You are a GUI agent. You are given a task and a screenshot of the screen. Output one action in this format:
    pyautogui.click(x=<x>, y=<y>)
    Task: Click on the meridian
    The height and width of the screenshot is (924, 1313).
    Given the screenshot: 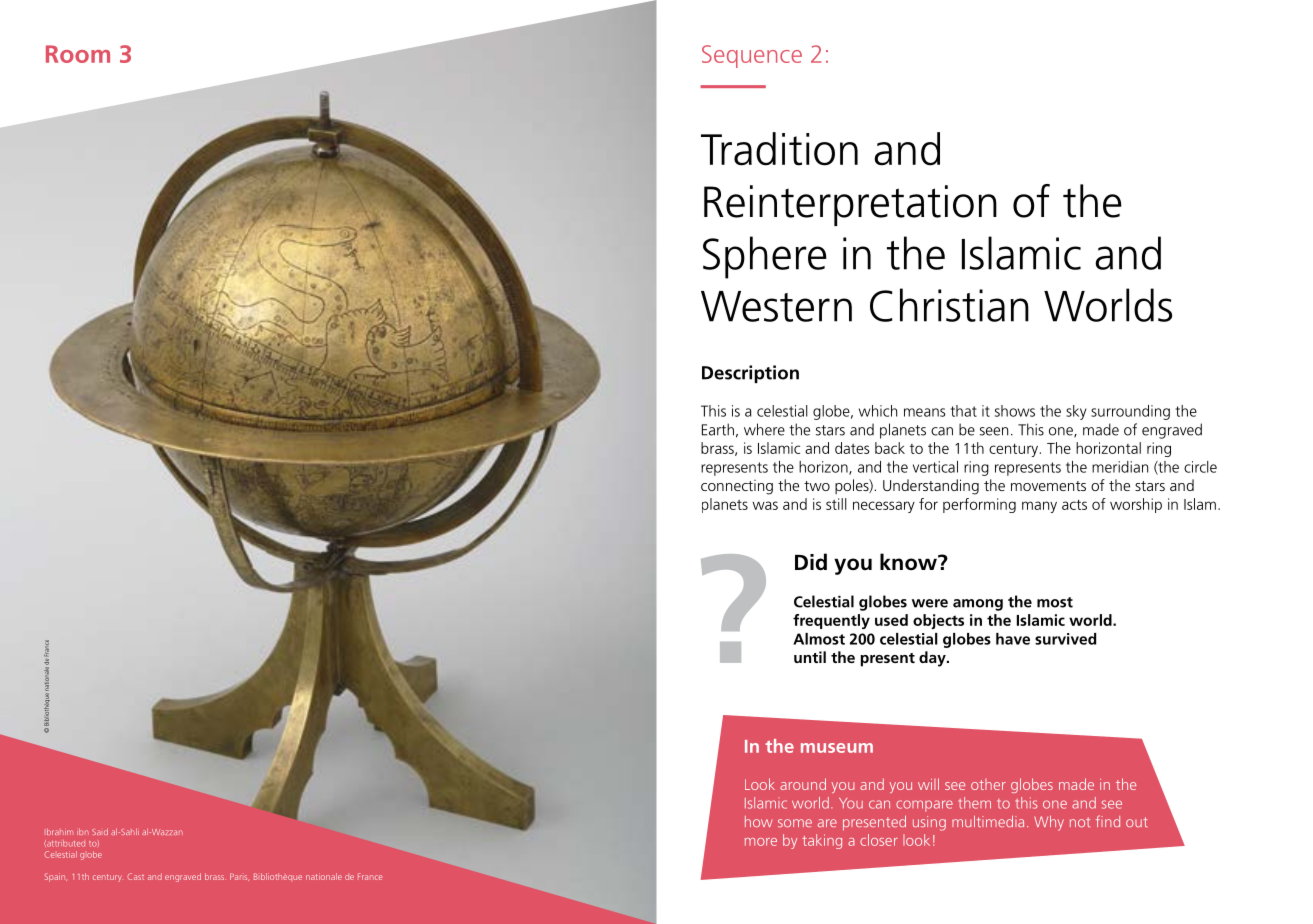 What is the action you would take?
    pyautogui.click(x=1120, y=467)
